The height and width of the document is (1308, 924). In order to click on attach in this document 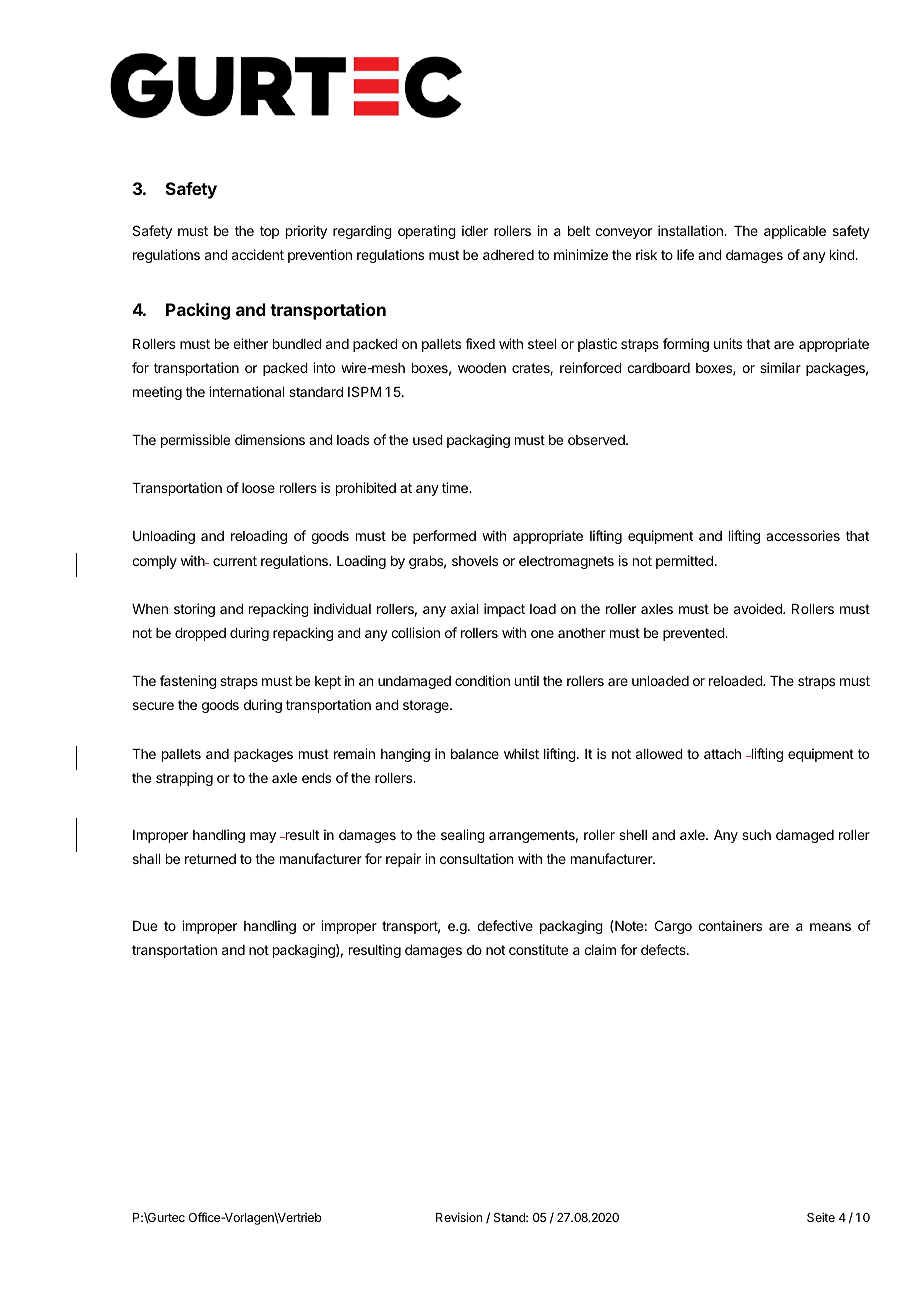, I will do `click(722, 754)`.
